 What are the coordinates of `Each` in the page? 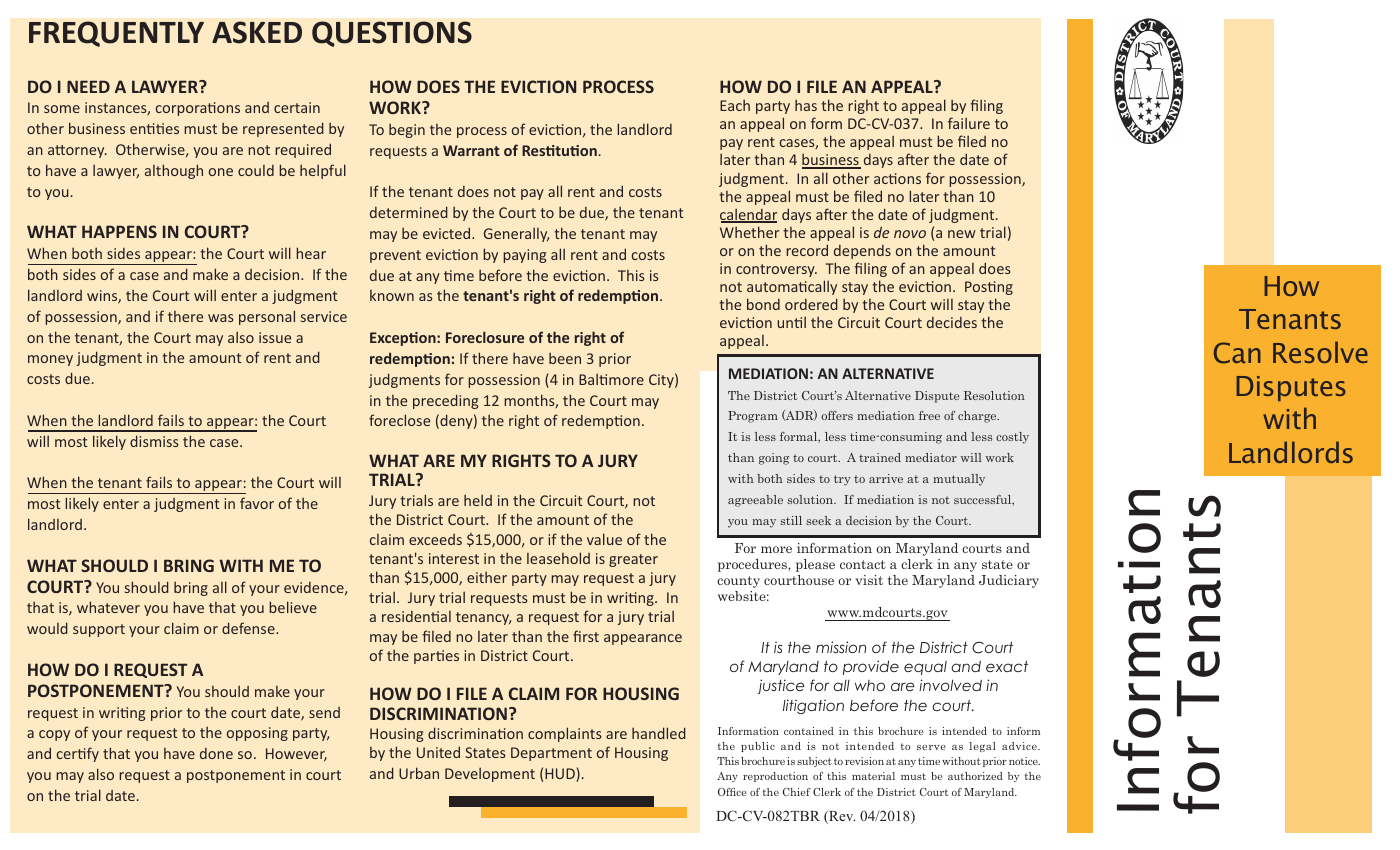 It's located at (735, 105).
